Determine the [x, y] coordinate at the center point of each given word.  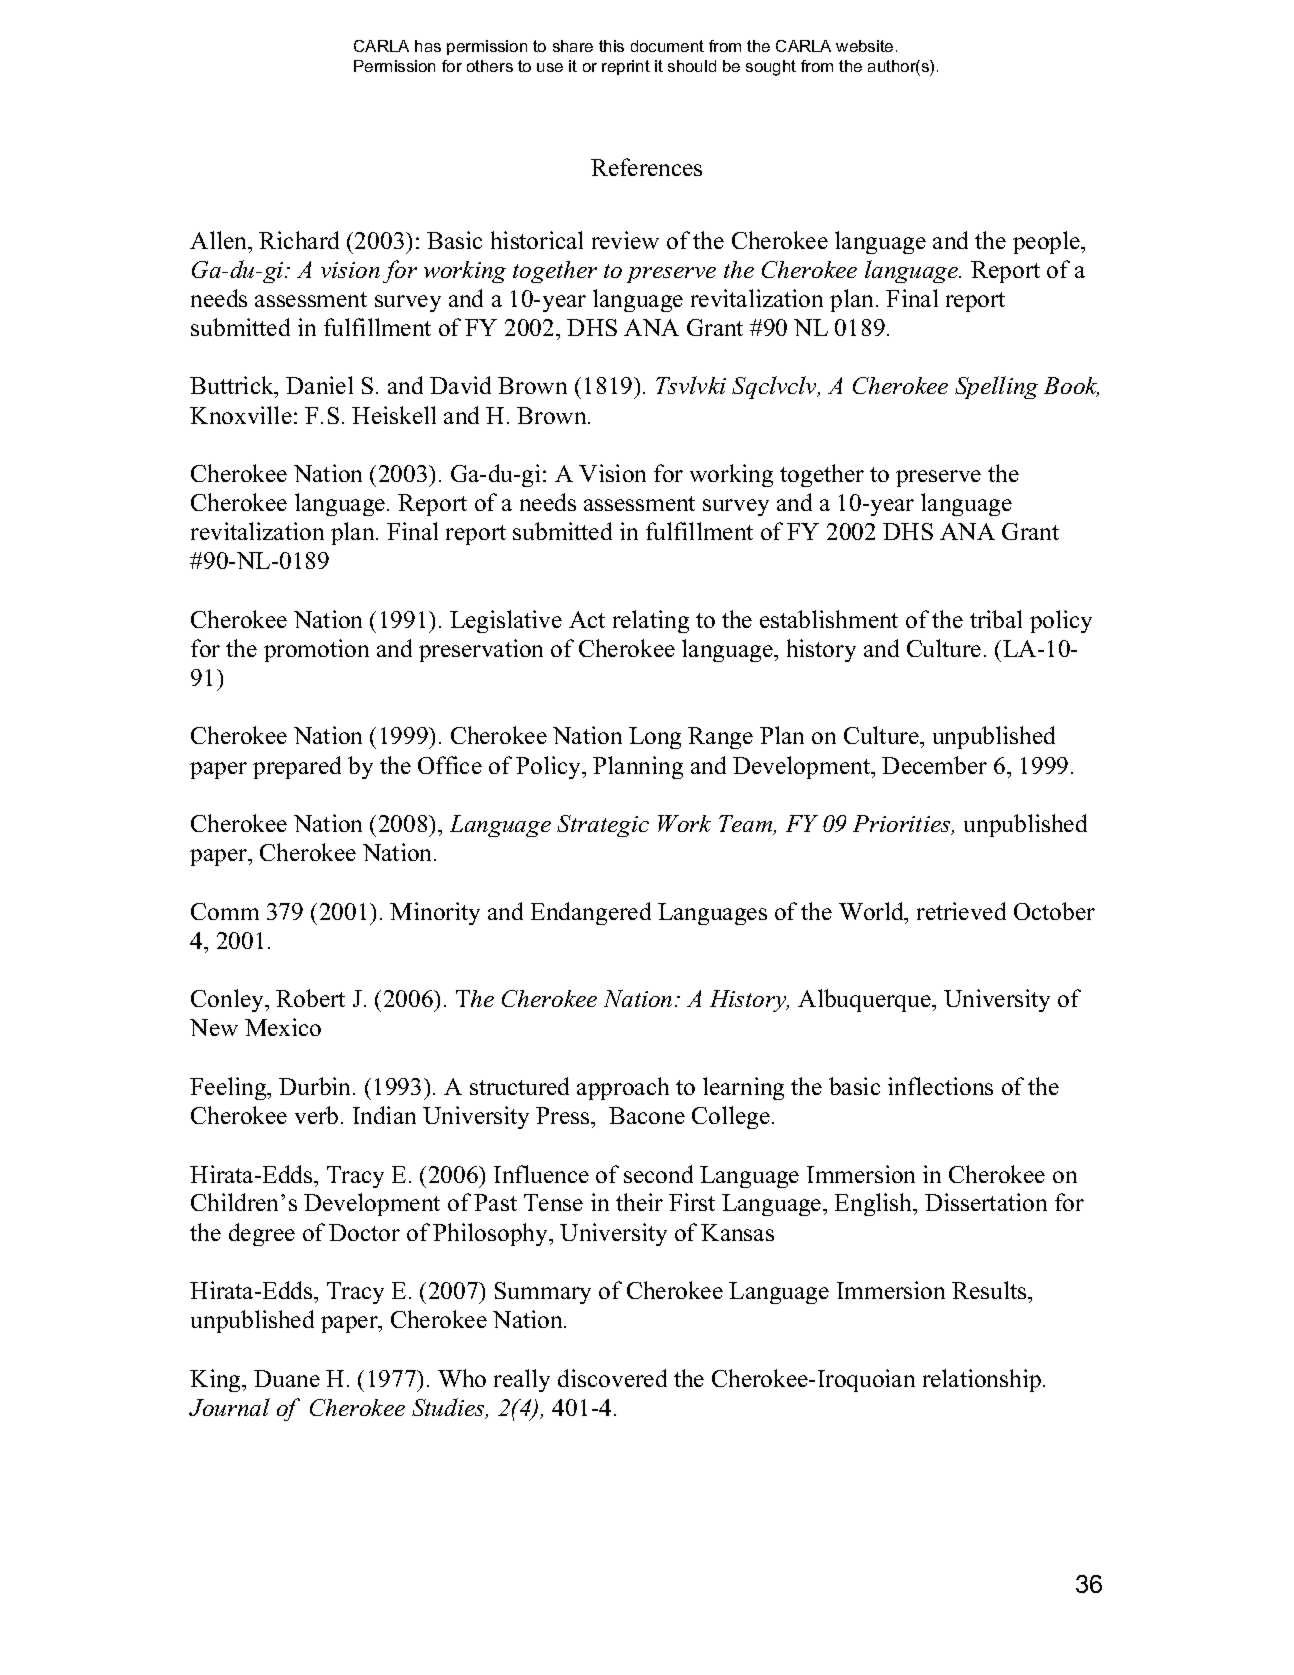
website [864, 46]
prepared [297, 767]
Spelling [996, 387]
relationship [983, 1380]
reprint [626, 67]
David [460, 385]
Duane [287, 1378]
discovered [612, 1378]
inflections [940, 1086]
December [934, 765]
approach [623, 1088]
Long [655, 738]
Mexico [283, 1027]
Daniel [319, 385]
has [428, 46]
